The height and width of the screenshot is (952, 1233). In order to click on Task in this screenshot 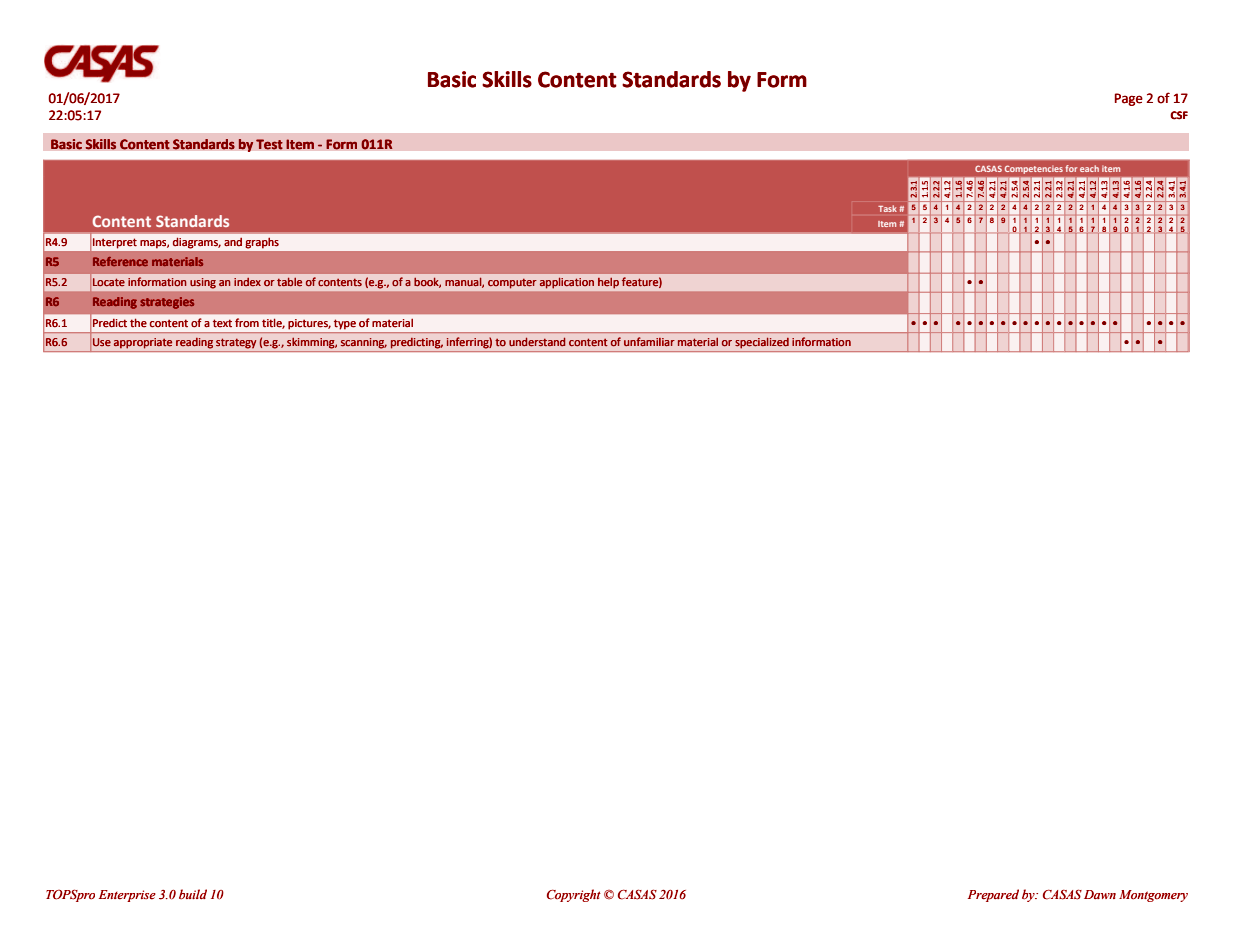, I will do `click(887, 208)`.
